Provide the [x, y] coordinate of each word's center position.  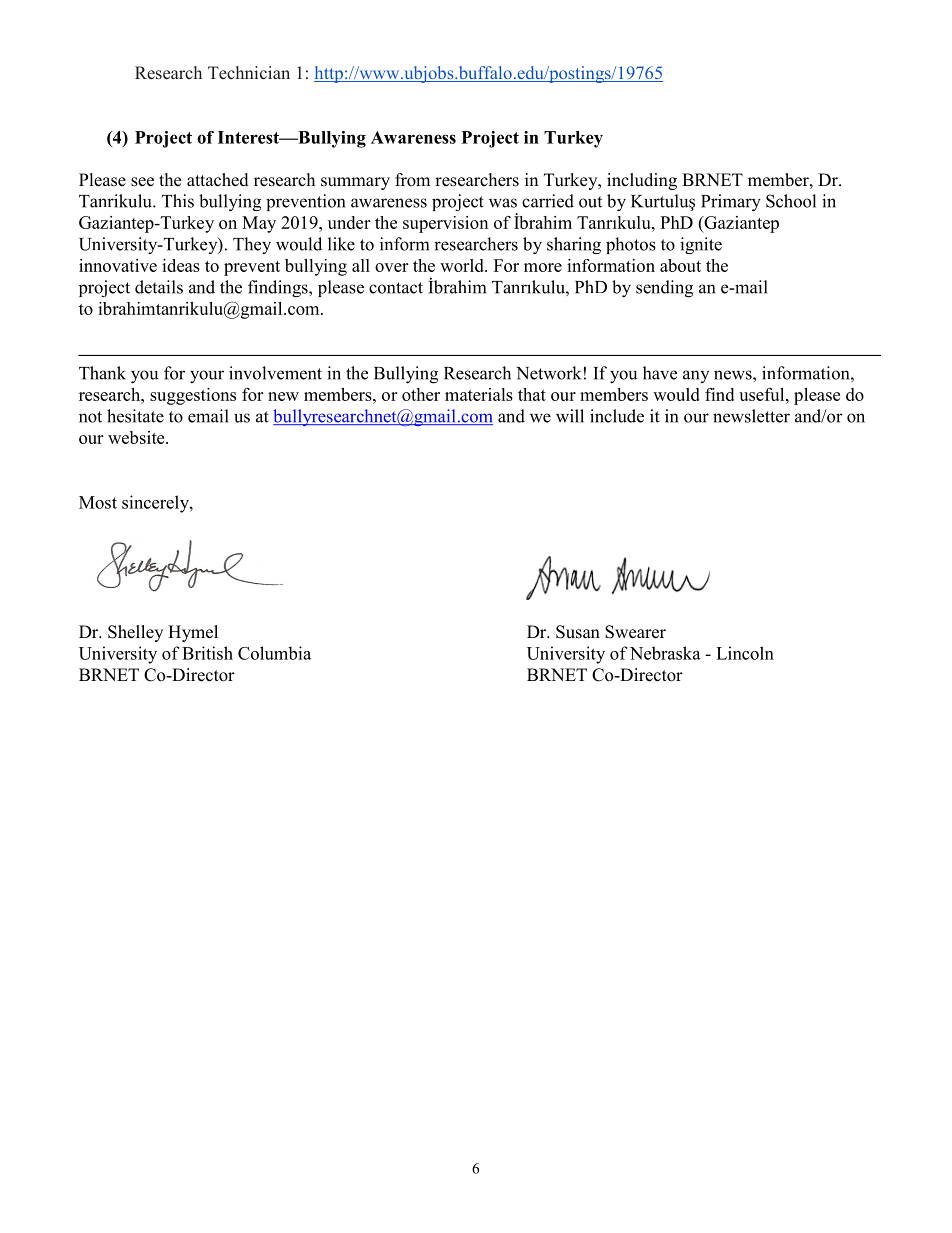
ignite [701, 245]
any [696, 376]
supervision [445, 224]
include [617, 416]
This [178, 201]
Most [98, 502]
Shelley [135, 633]
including [642, 181]
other [421, 394]
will [570, 416]
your [207, 377]
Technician [249, 72]
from [412, 180]
